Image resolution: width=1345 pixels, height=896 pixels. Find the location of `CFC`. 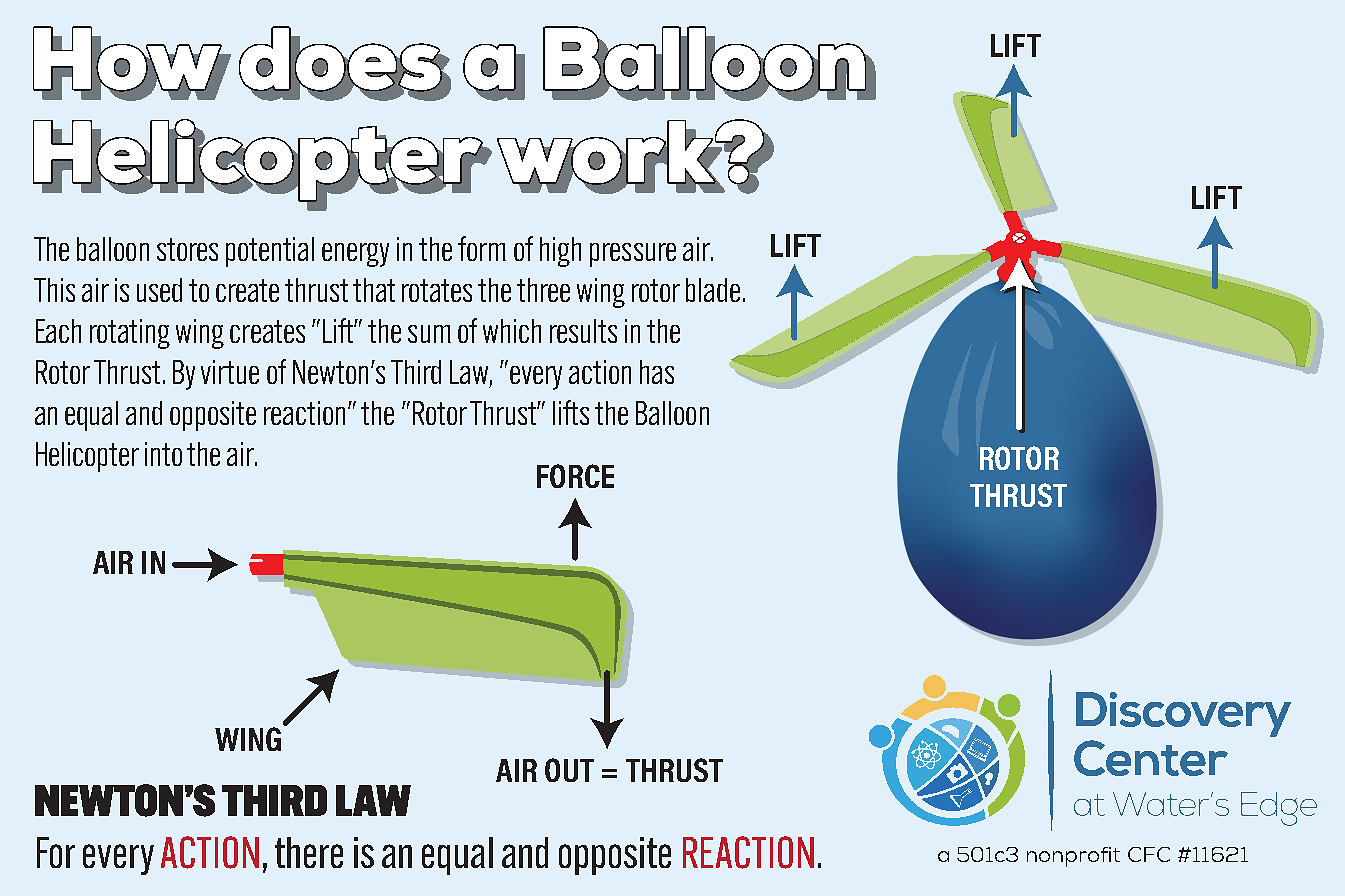

CFC is located at coordinates (1149, 854).
